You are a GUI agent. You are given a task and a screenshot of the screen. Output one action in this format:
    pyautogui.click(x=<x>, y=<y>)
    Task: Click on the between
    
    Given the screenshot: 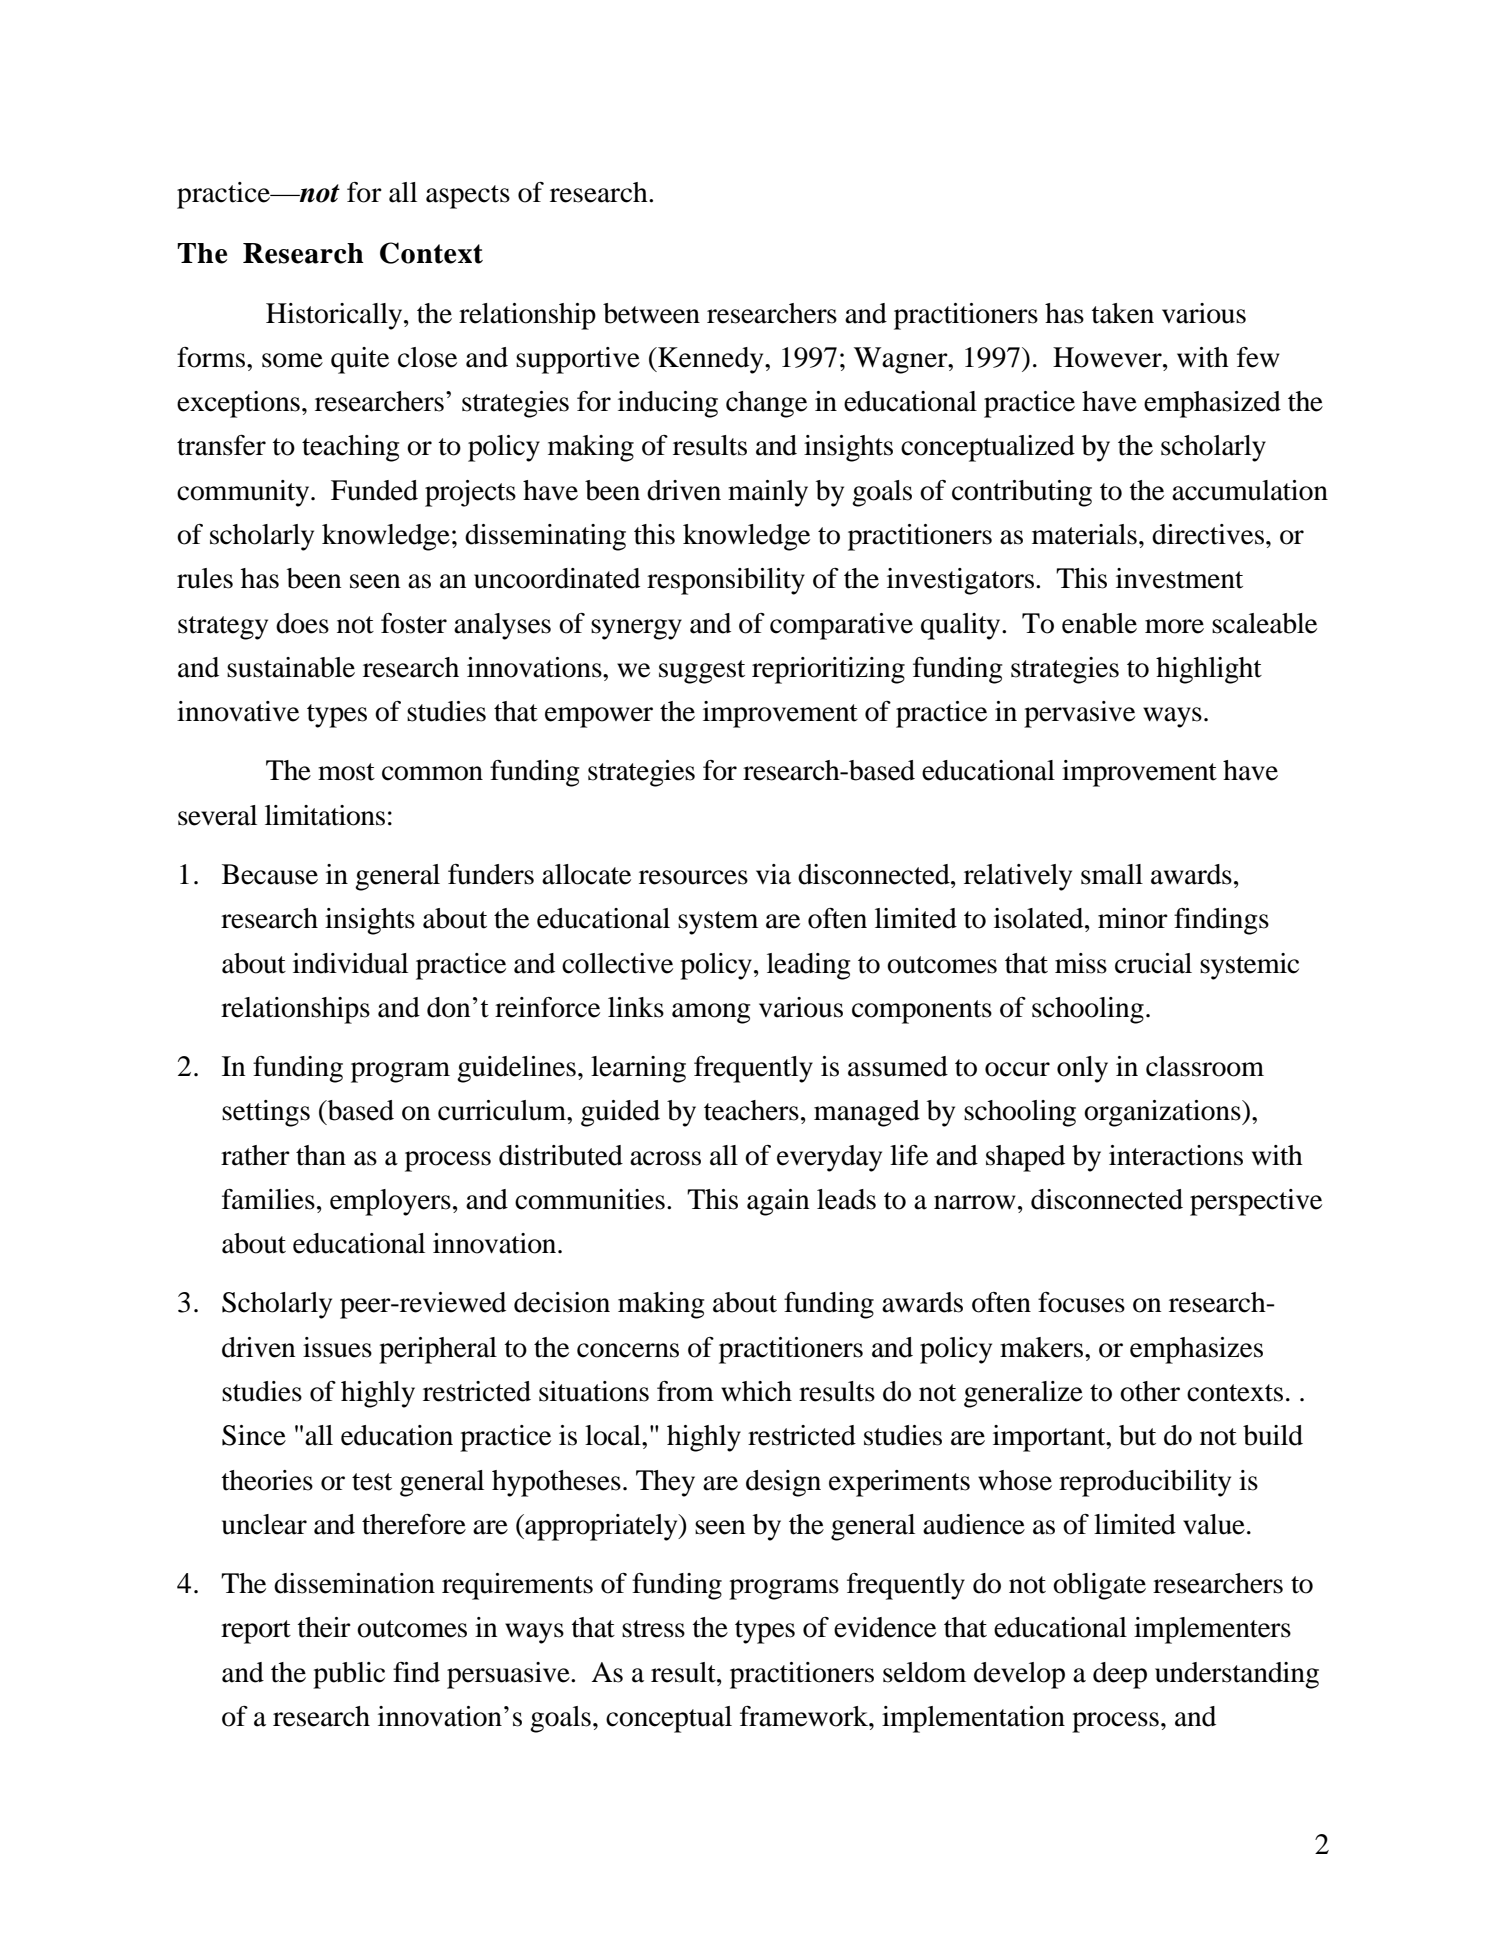 What is the action you would take?
    pyautogui.click(x=651, y=313)
